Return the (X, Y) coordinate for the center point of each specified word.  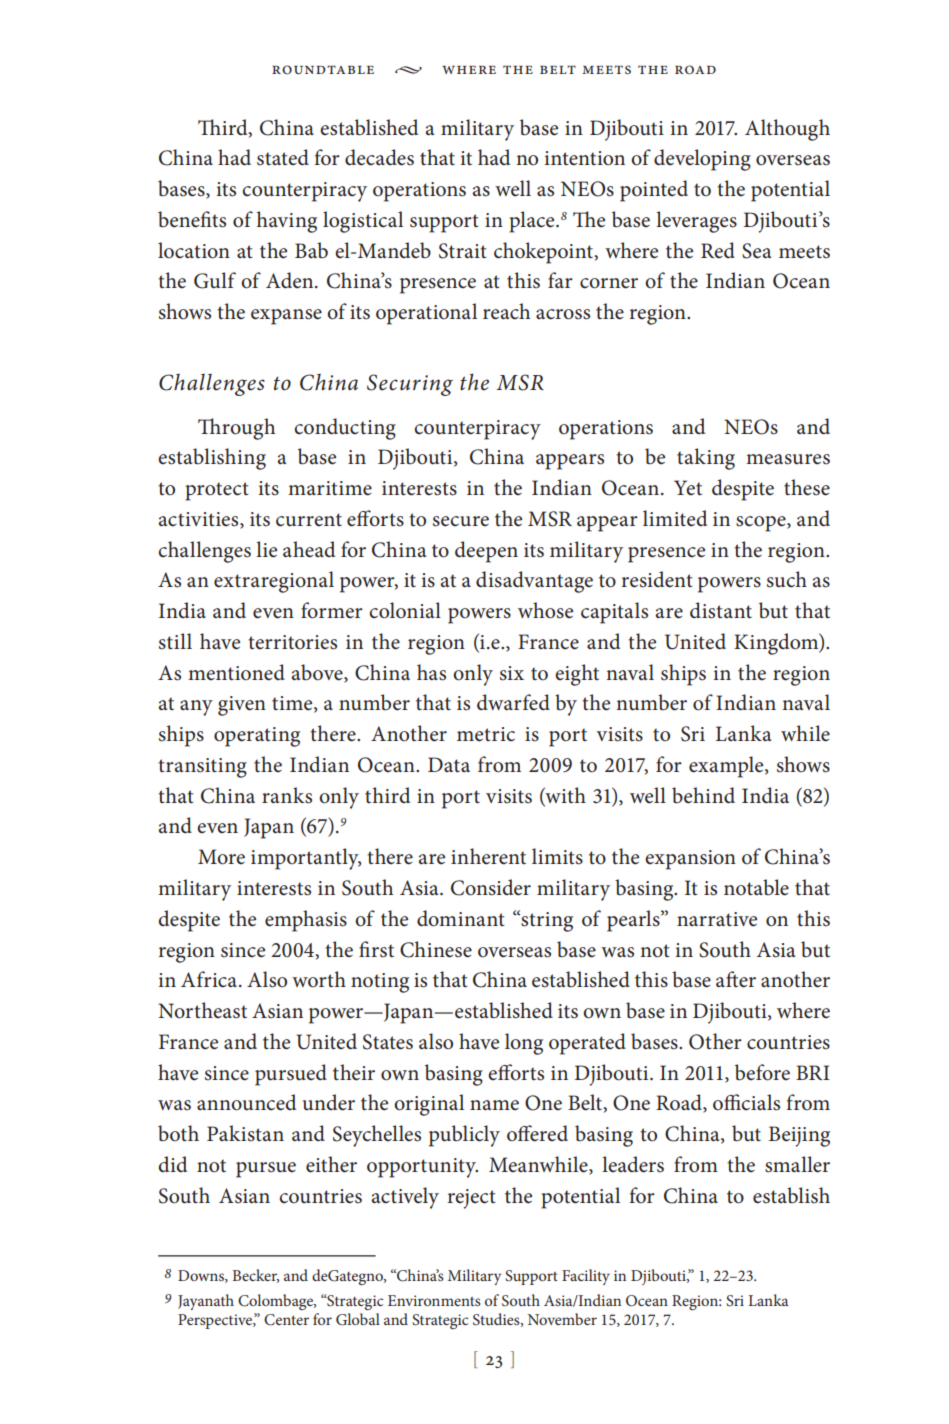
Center (286, 1320)
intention (584, 158)
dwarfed (513, 702)
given (242, 706)
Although (787, 130)
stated (283, 157)
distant (721, 610)
